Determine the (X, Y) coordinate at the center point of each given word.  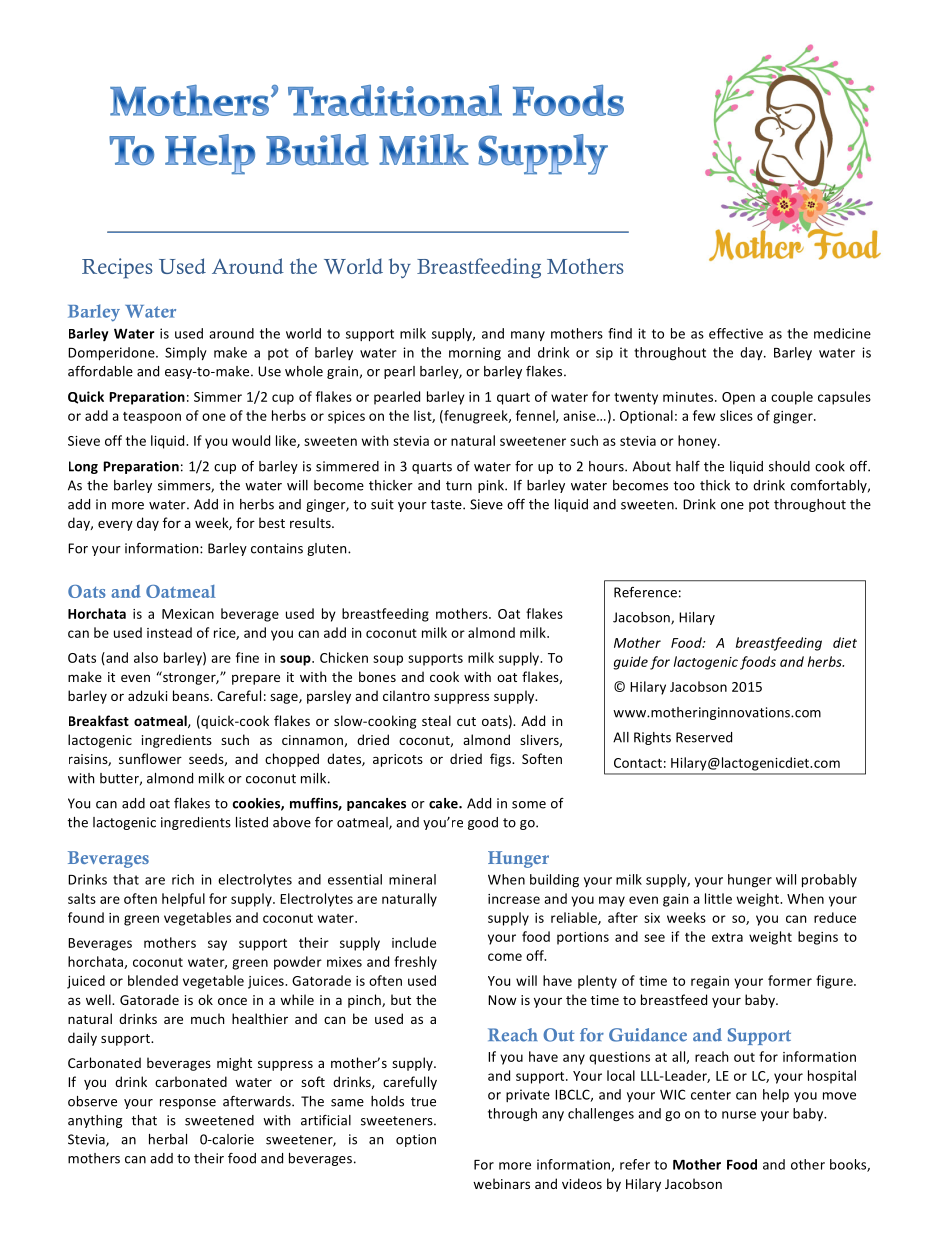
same (347, 1103)
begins (818, 938)
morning (475, 354)
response (188, 1104)
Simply (186, 353)
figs (501, 760)
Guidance (648, 1035)
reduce (835, 917)
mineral (412, 879)
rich (183, 879)
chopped (292, 760)
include (414, 942)
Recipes (117, 268)
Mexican (188, 614)
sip (604, 353)
